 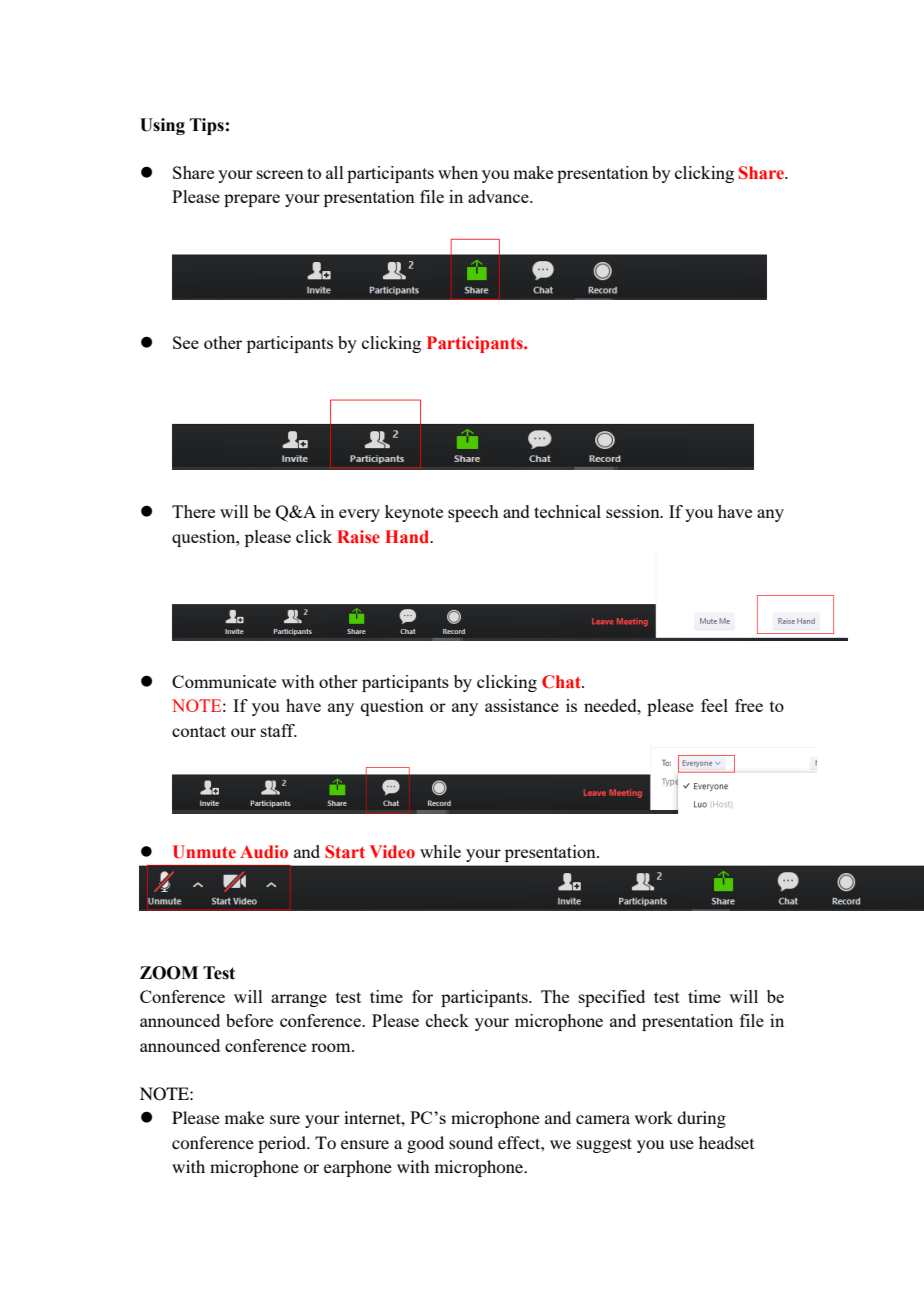 What do you see at coordinates (264, 851) in the screenshot?
I see `Audio` at bounding box center [264, 851].
